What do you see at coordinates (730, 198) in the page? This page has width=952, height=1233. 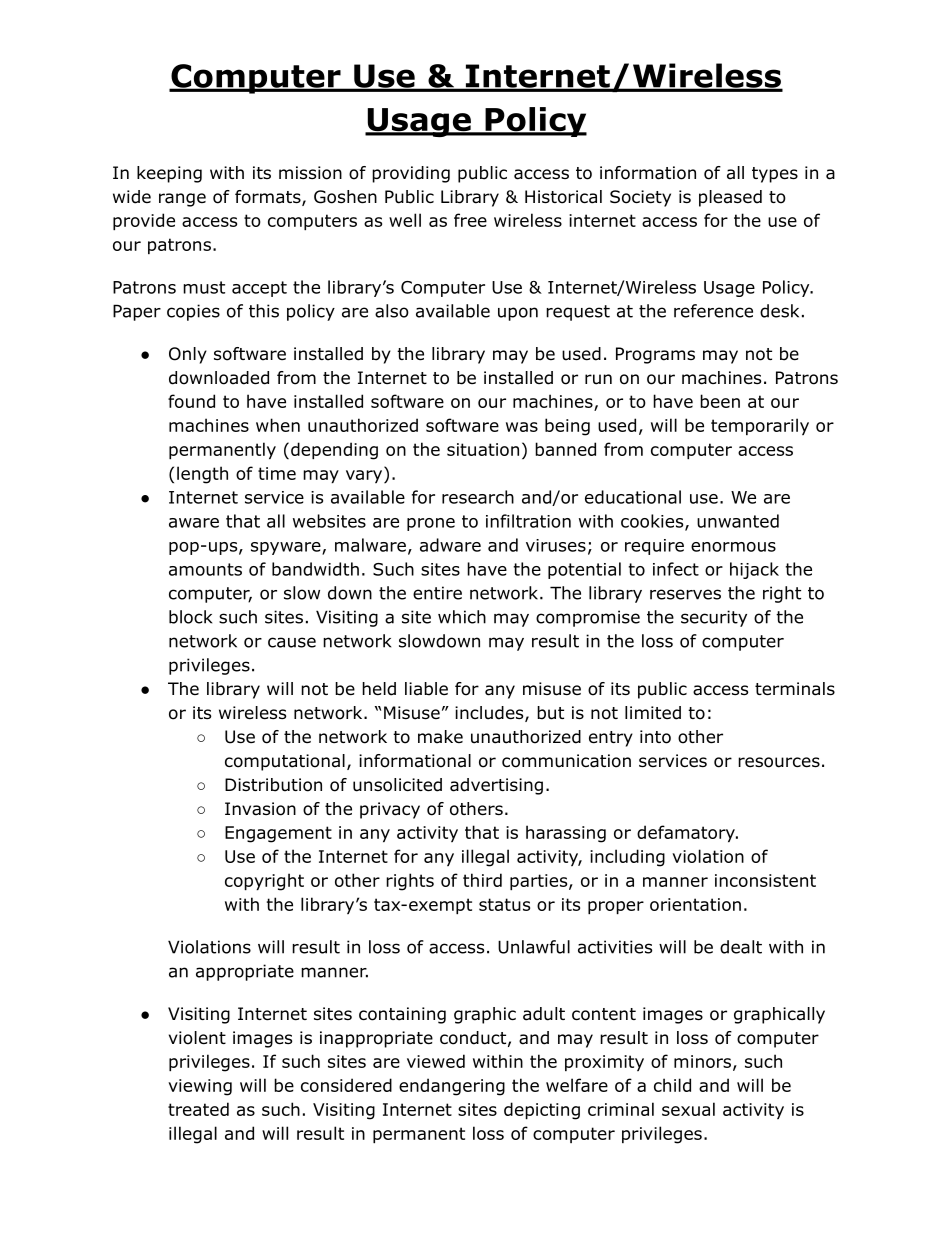 I see `pleased` at bounding box center [730, 198].
